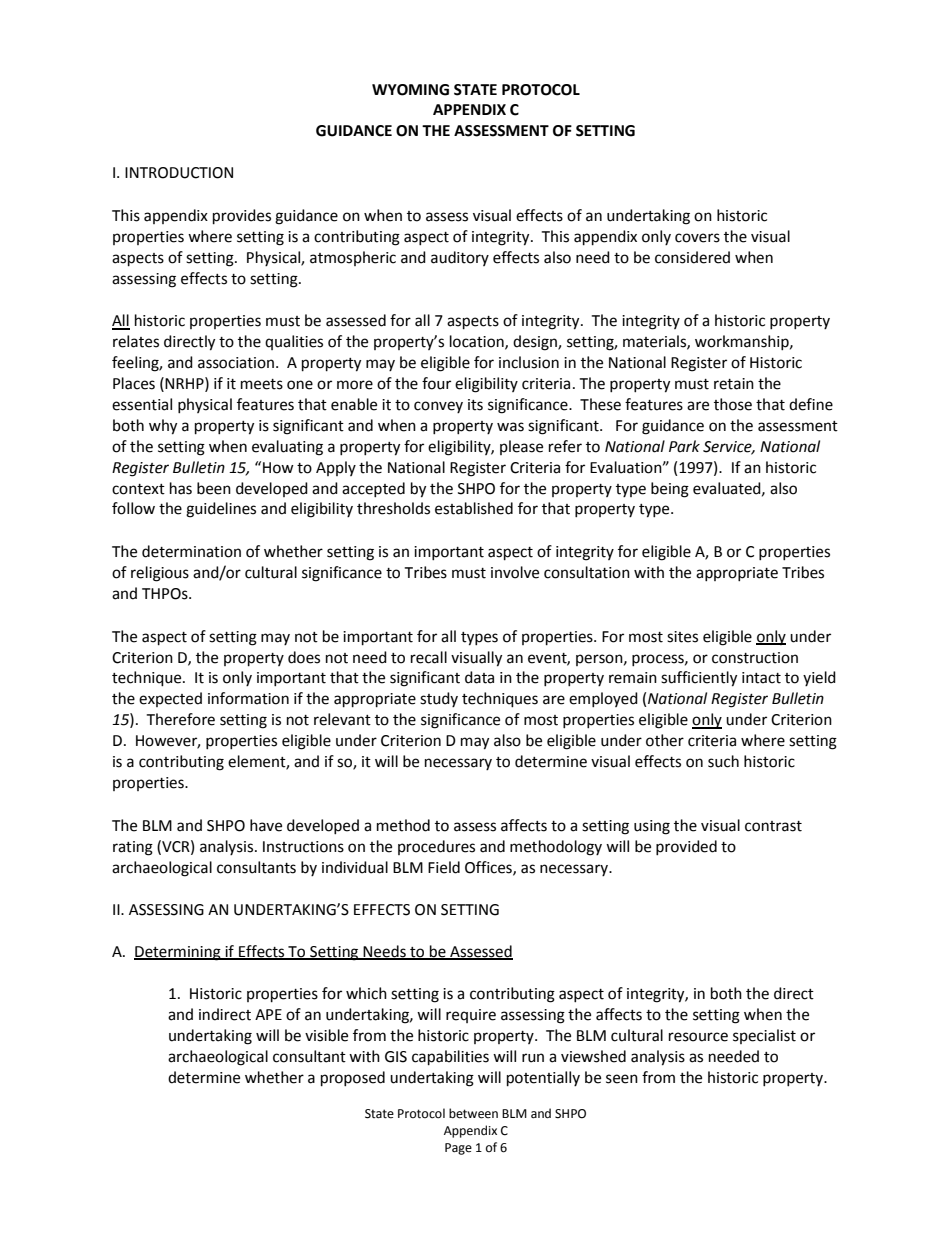 The width and height of the image is (952, 1233). I want to click on INTRODUCTION, so click(179, 173).
